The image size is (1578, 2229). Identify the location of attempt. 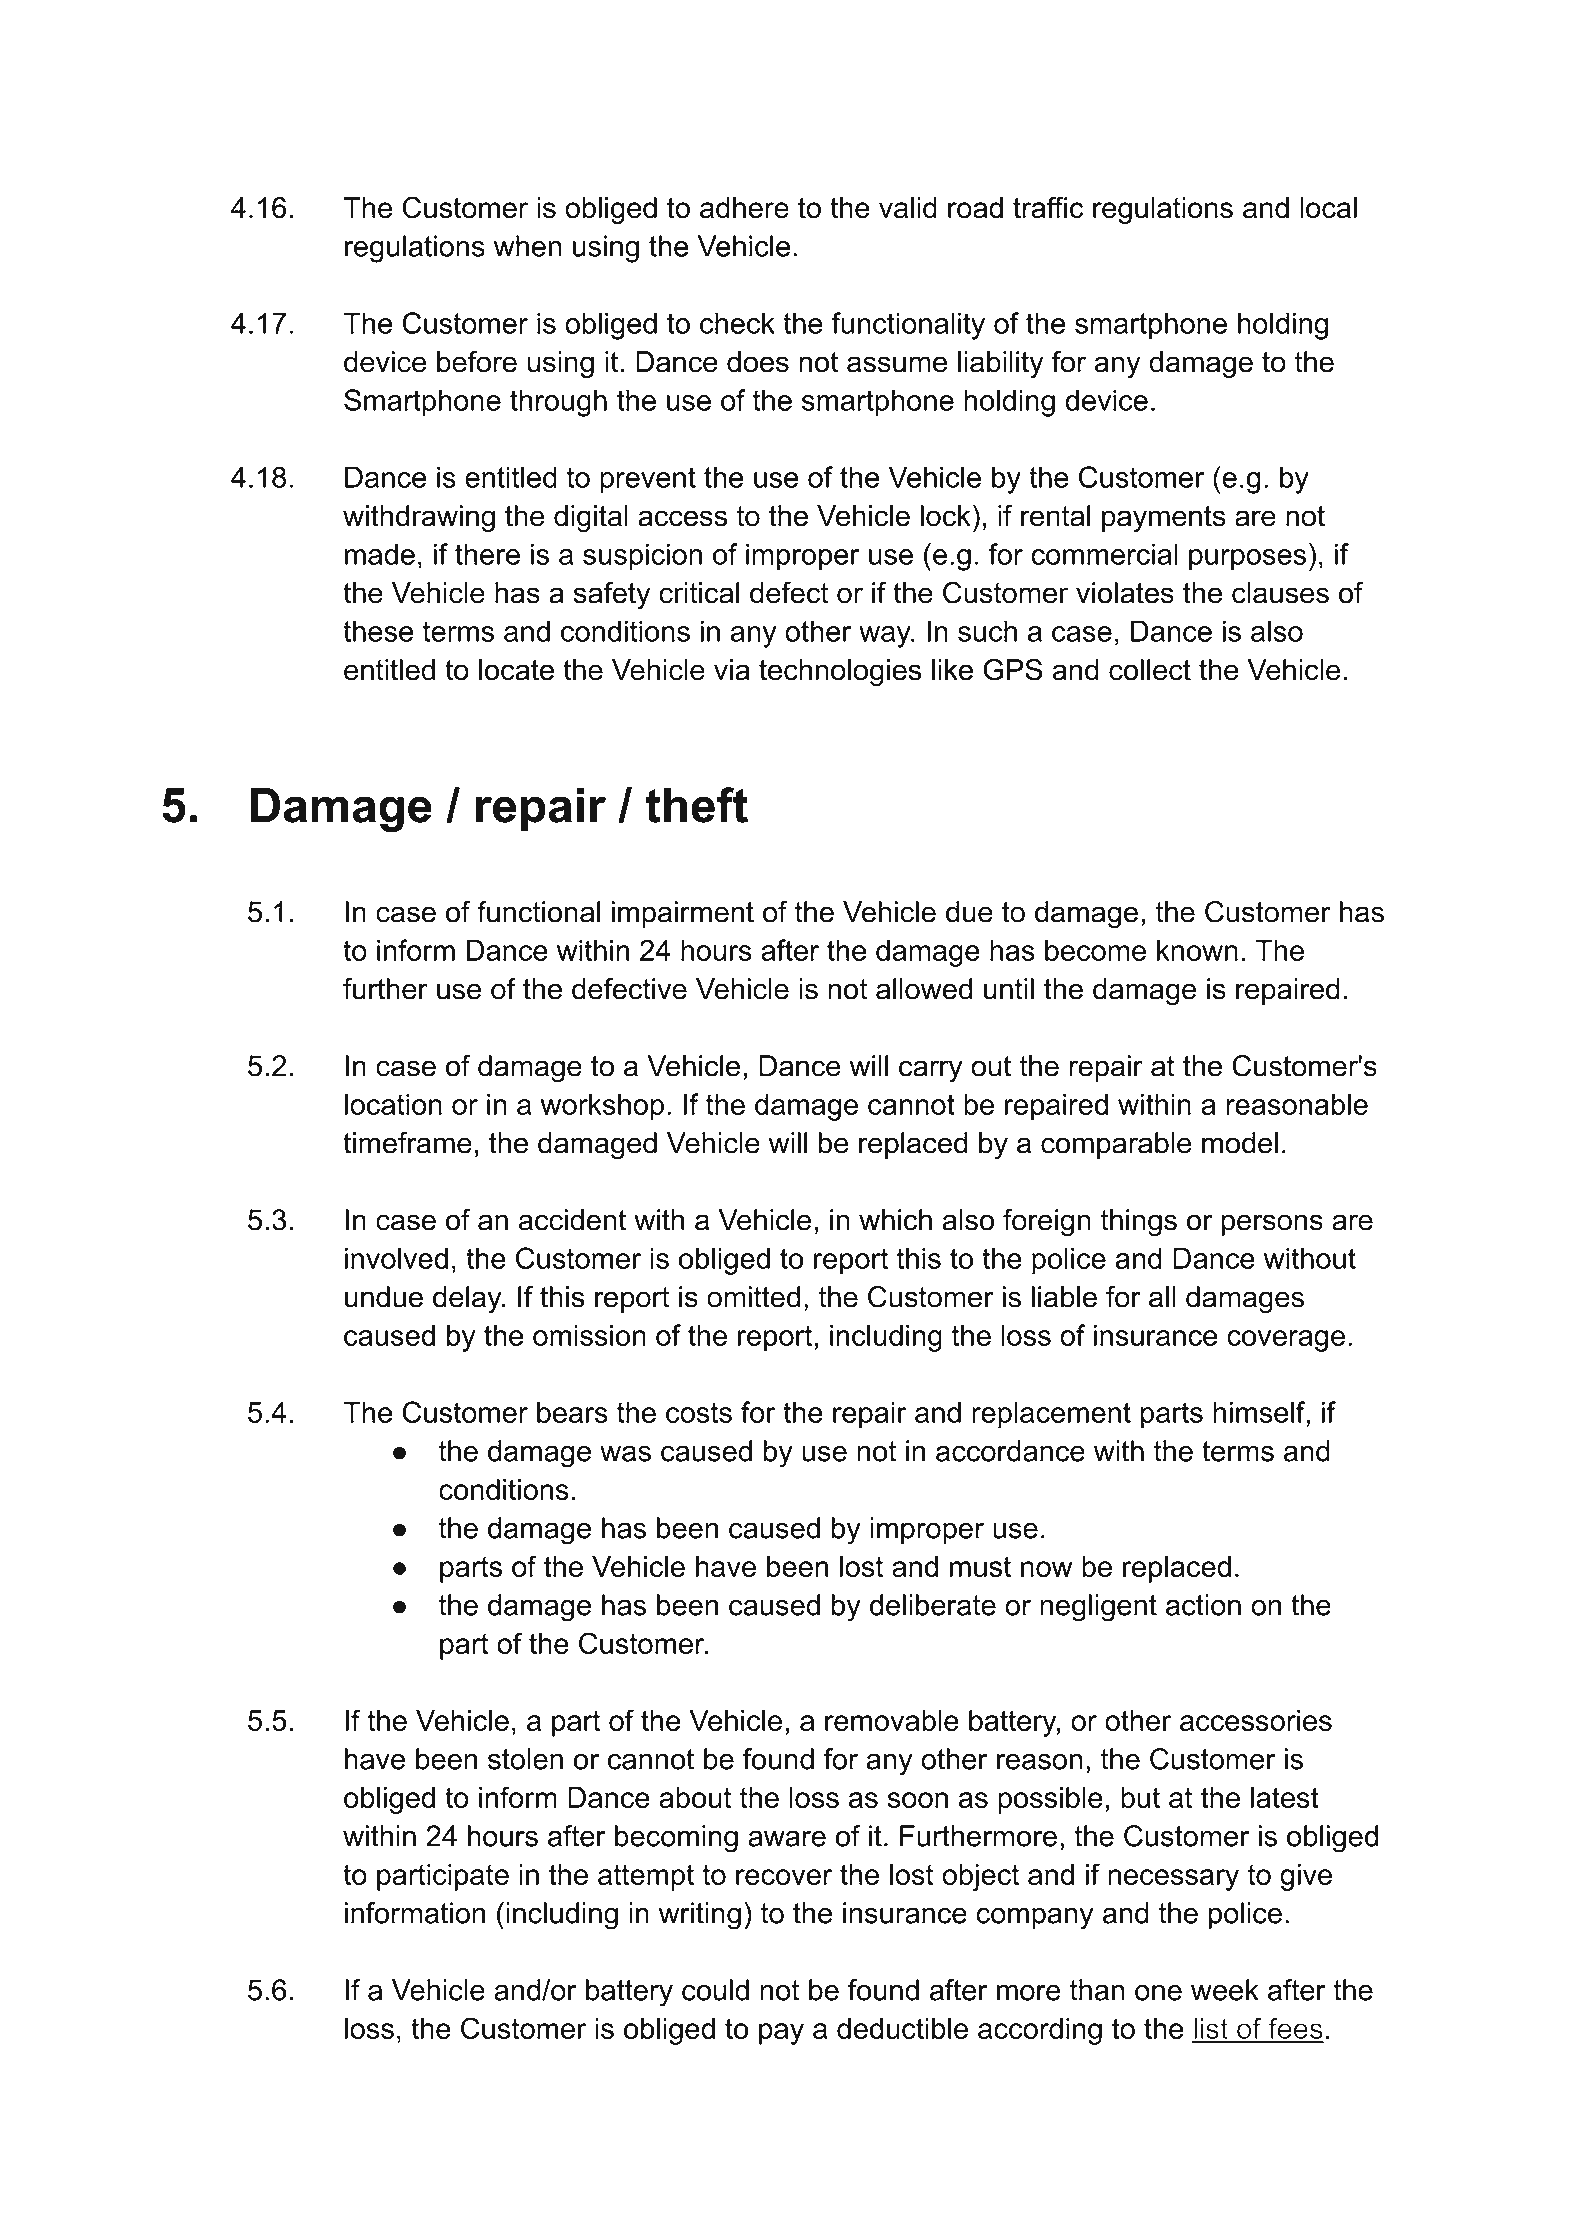
(646, 1877).
